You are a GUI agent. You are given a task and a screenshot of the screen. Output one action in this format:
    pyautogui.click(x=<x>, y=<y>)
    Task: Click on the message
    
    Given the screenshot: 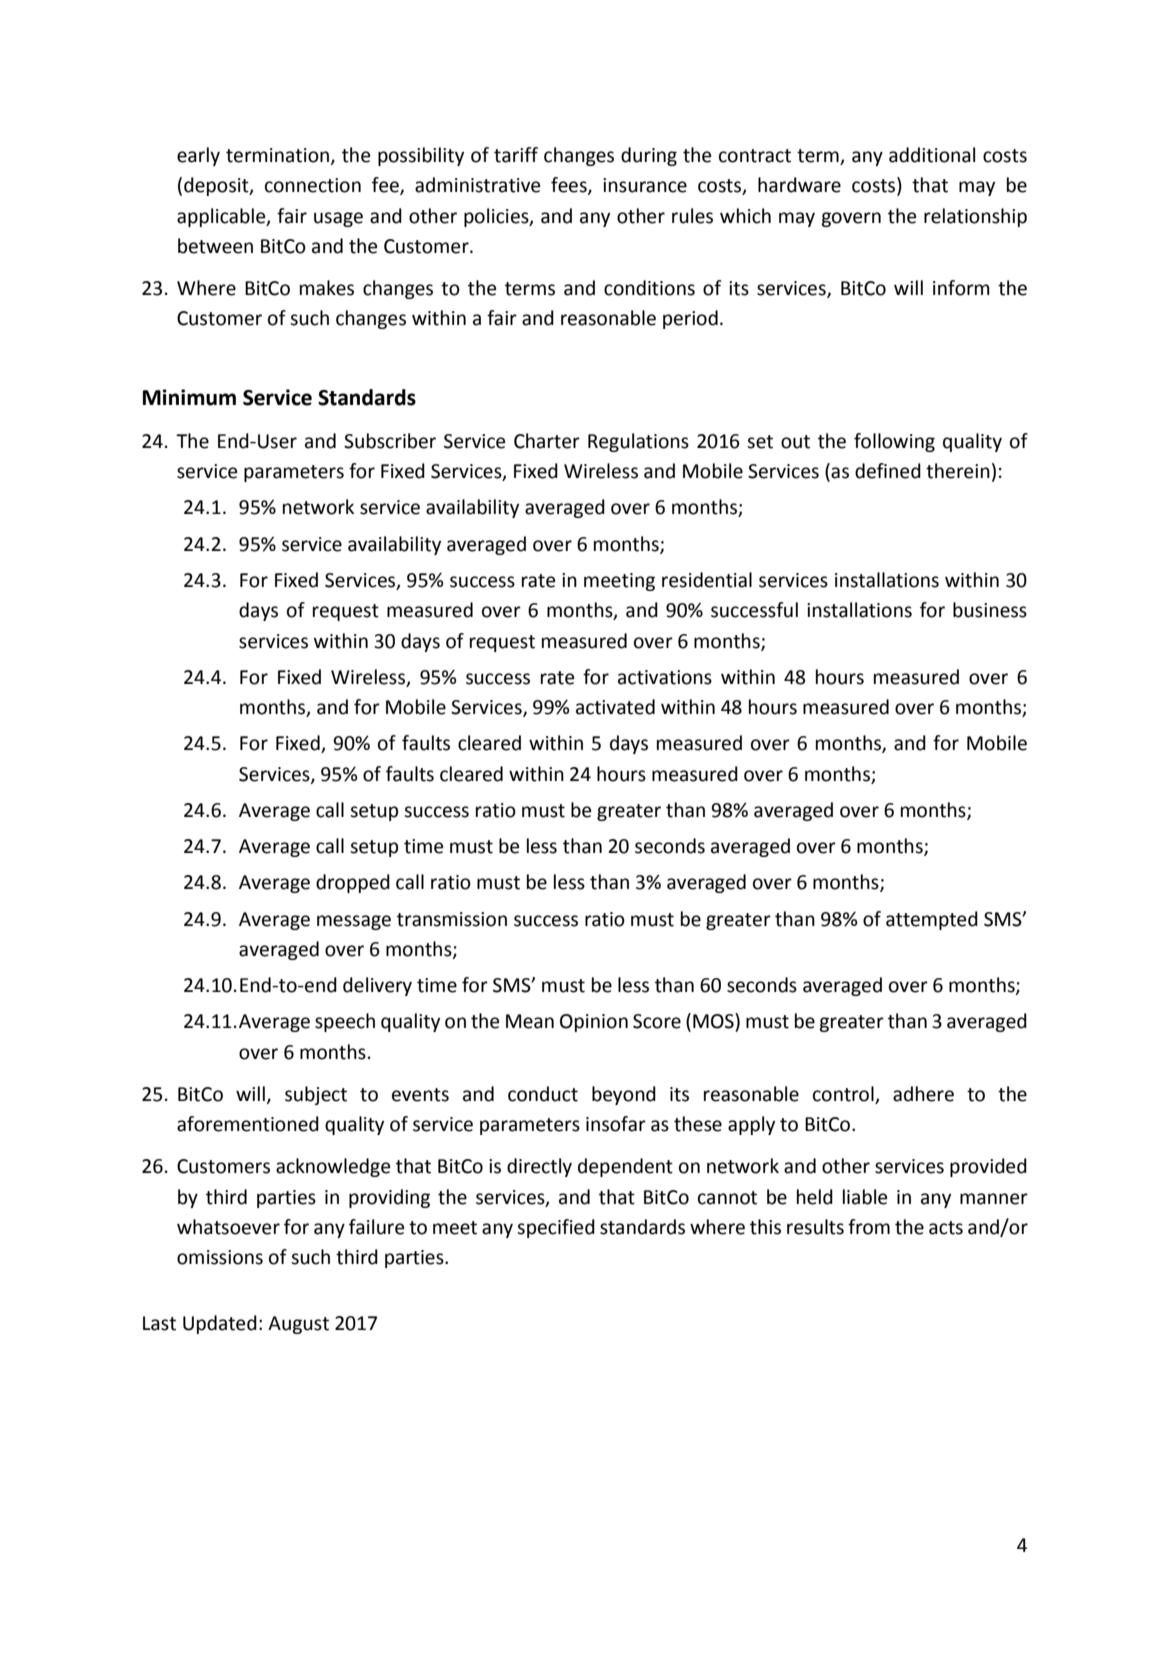 What is the action you would take?
    pyautogui.click(x=354, y=922)
